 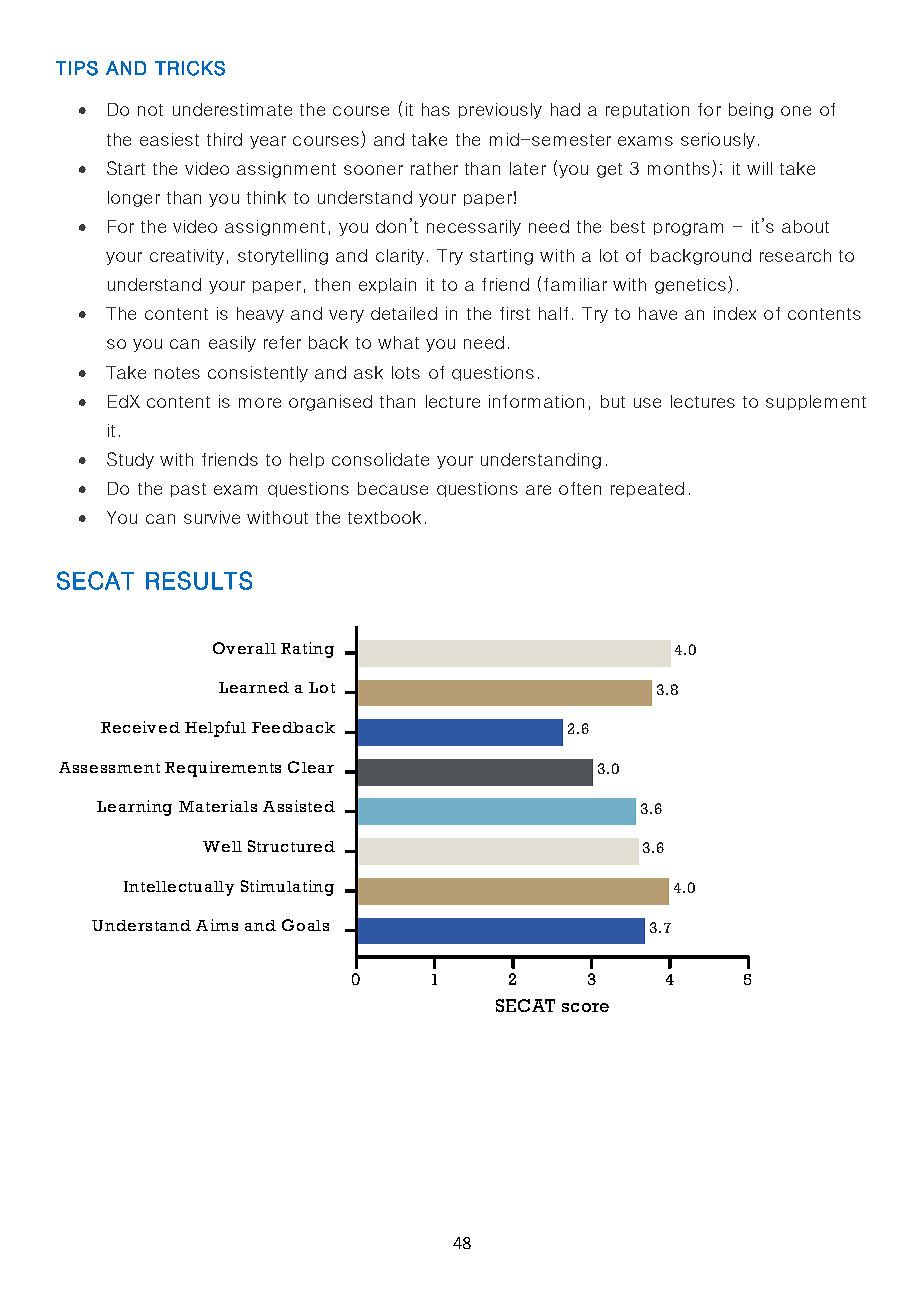 What do you see at coordinates (751, 111) in the page?
I see `being` at bounding box center [751, 111].
